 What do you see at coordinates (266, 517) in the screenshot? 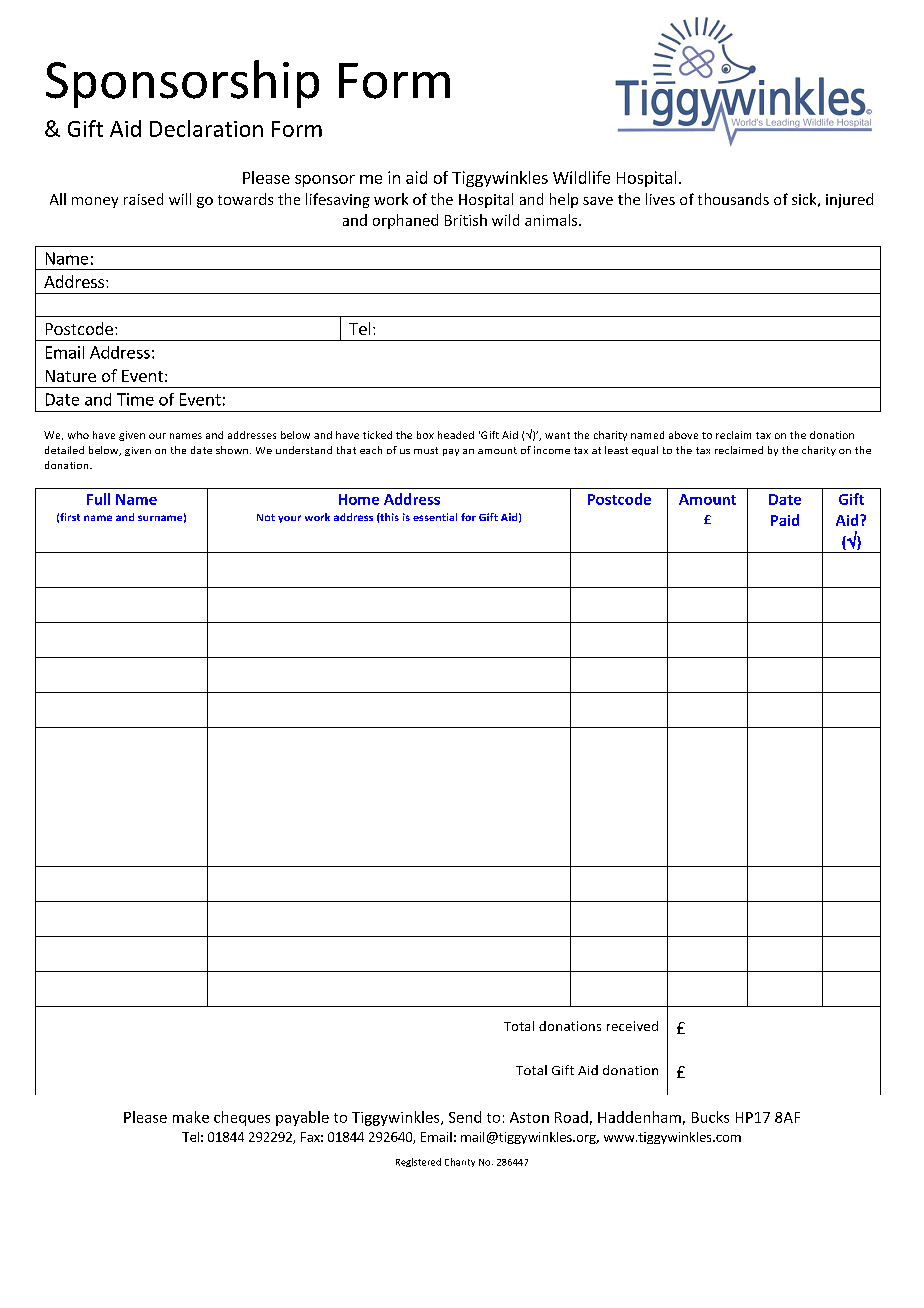
I see `Not` at bounding box center [266, 517].
